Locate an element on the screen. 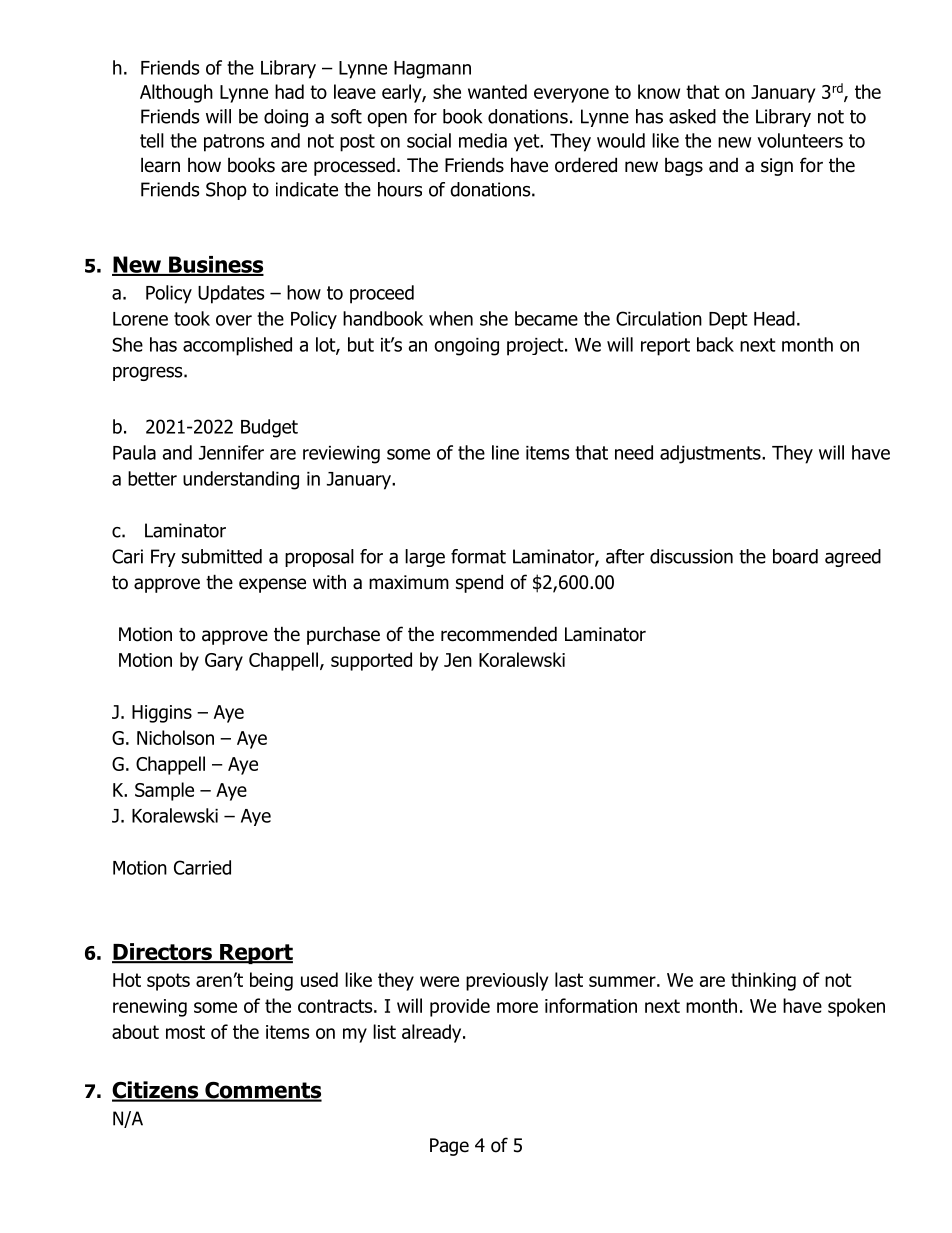 The width and height of the screenshot is (952, 1233). patrons is located at coordinates (234, 143).
